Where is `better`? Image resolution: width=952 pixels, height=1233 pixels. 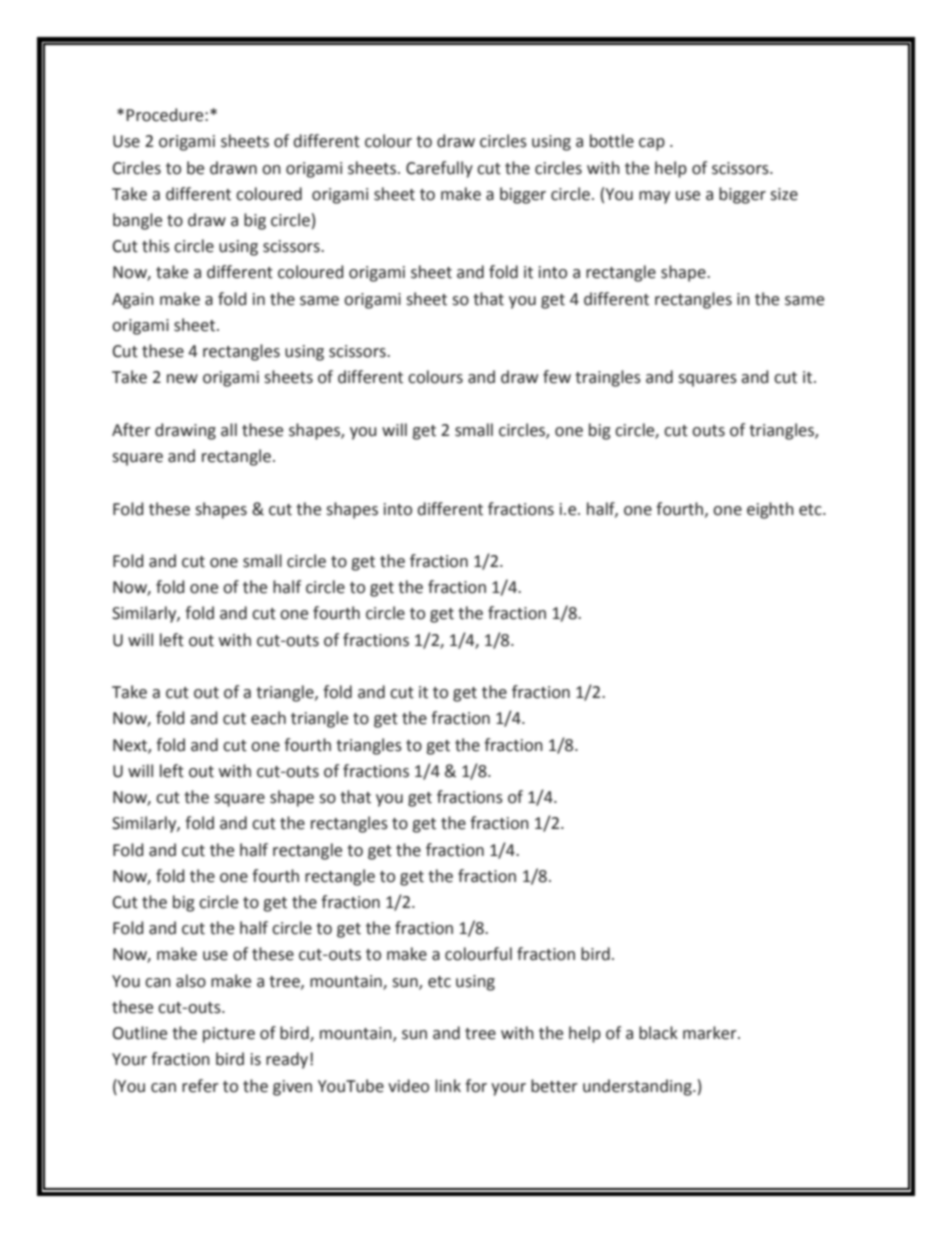
better is located at coordinates (554, 1086).
